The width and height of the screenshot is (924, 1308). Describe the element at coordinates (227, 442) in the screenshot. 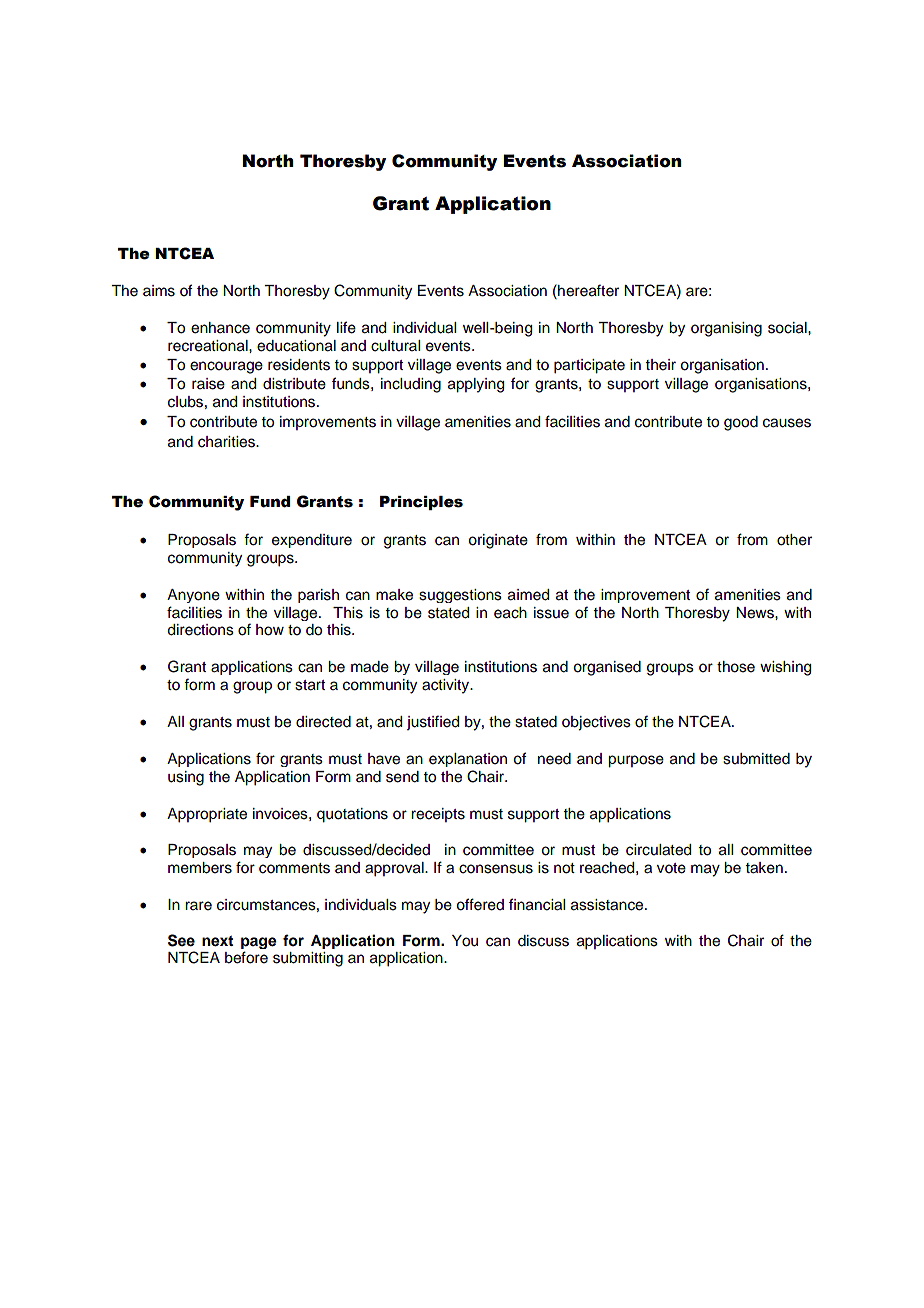

I see `charities` at that location.
